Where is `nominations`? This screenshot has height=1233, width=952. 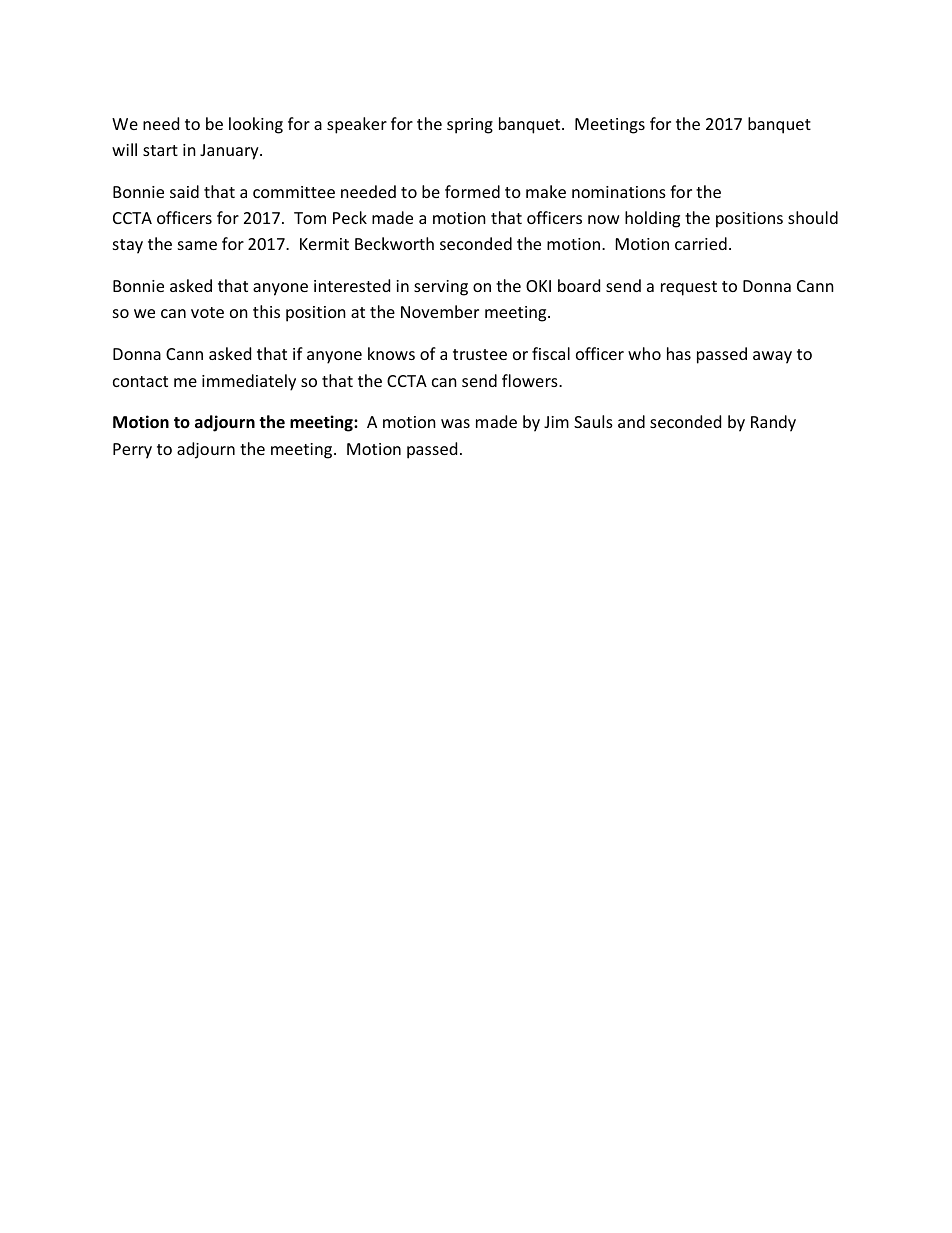 nominations is located at coordinates (619, 192).
